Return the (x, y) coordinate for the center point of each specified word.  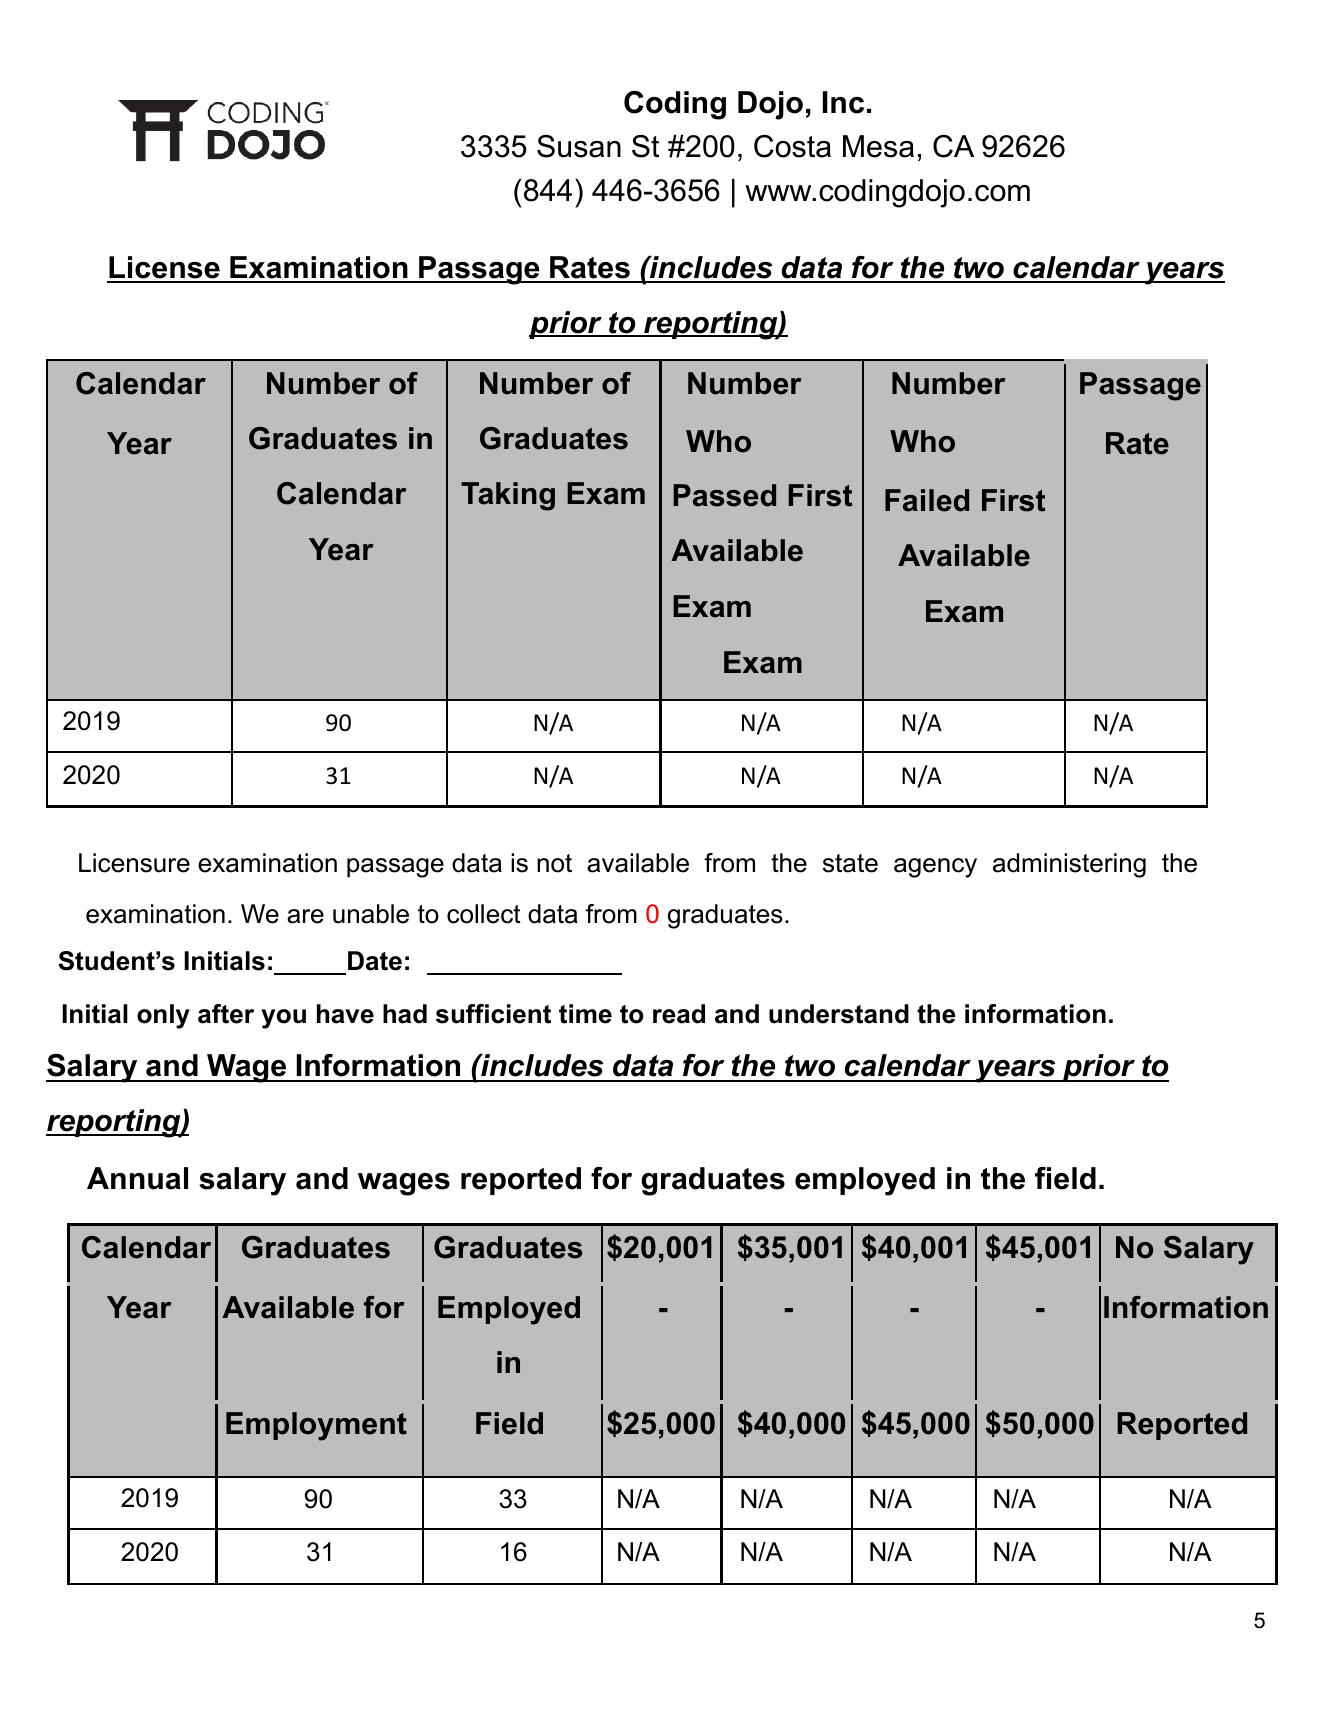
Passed (724, 495)
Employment (316, 1426)
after (226, 1014)
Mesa (878, 146)
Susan (579, 146)
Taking (508, 496)
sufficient (493, 1014)
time (585, 1014)
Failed (927, 500)
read (679, 1014)
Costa (792, 146)
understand (839, 1014)
